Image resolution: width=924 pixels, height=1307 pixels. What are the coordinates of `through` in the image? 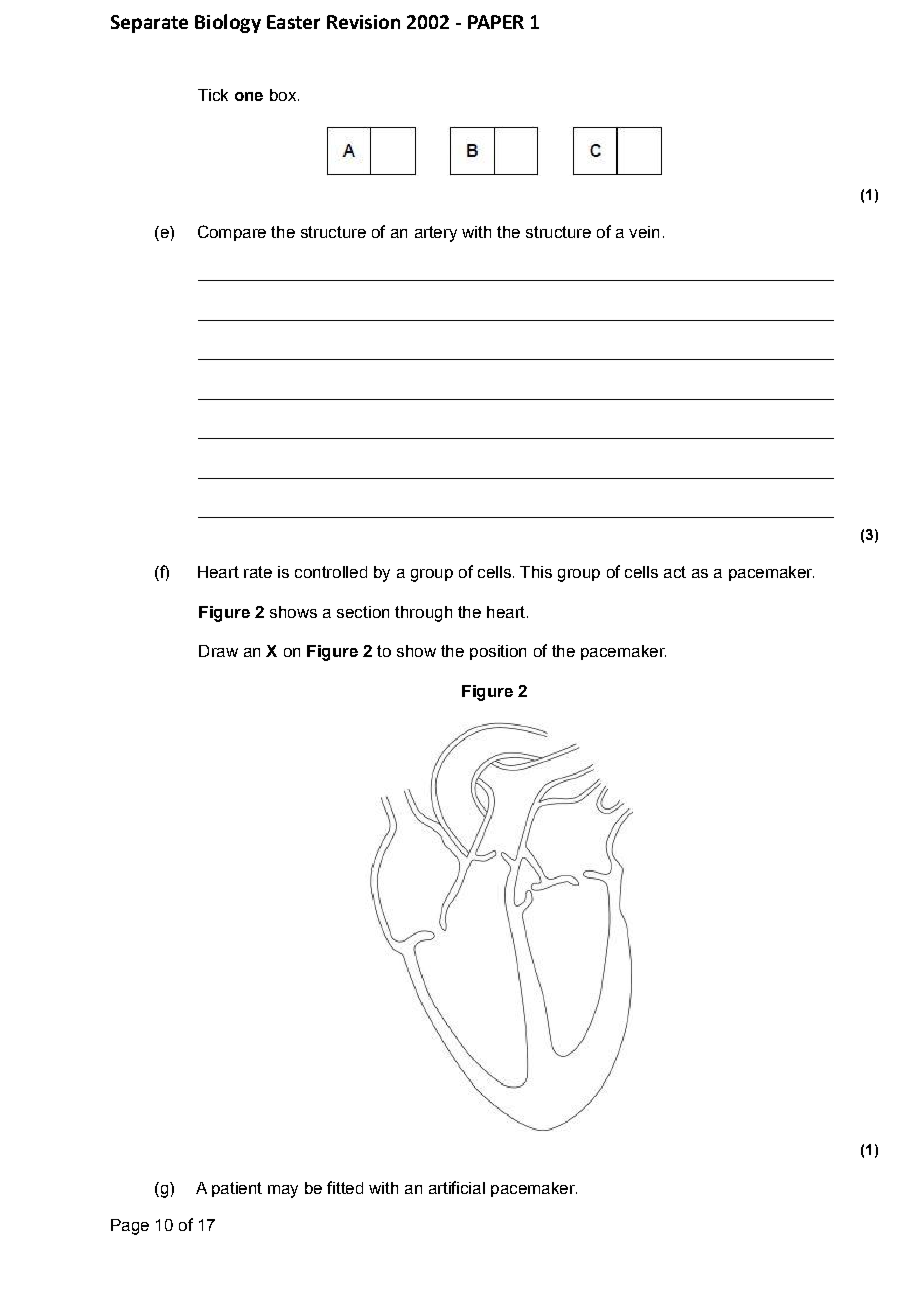 It's located at (423, 614).
